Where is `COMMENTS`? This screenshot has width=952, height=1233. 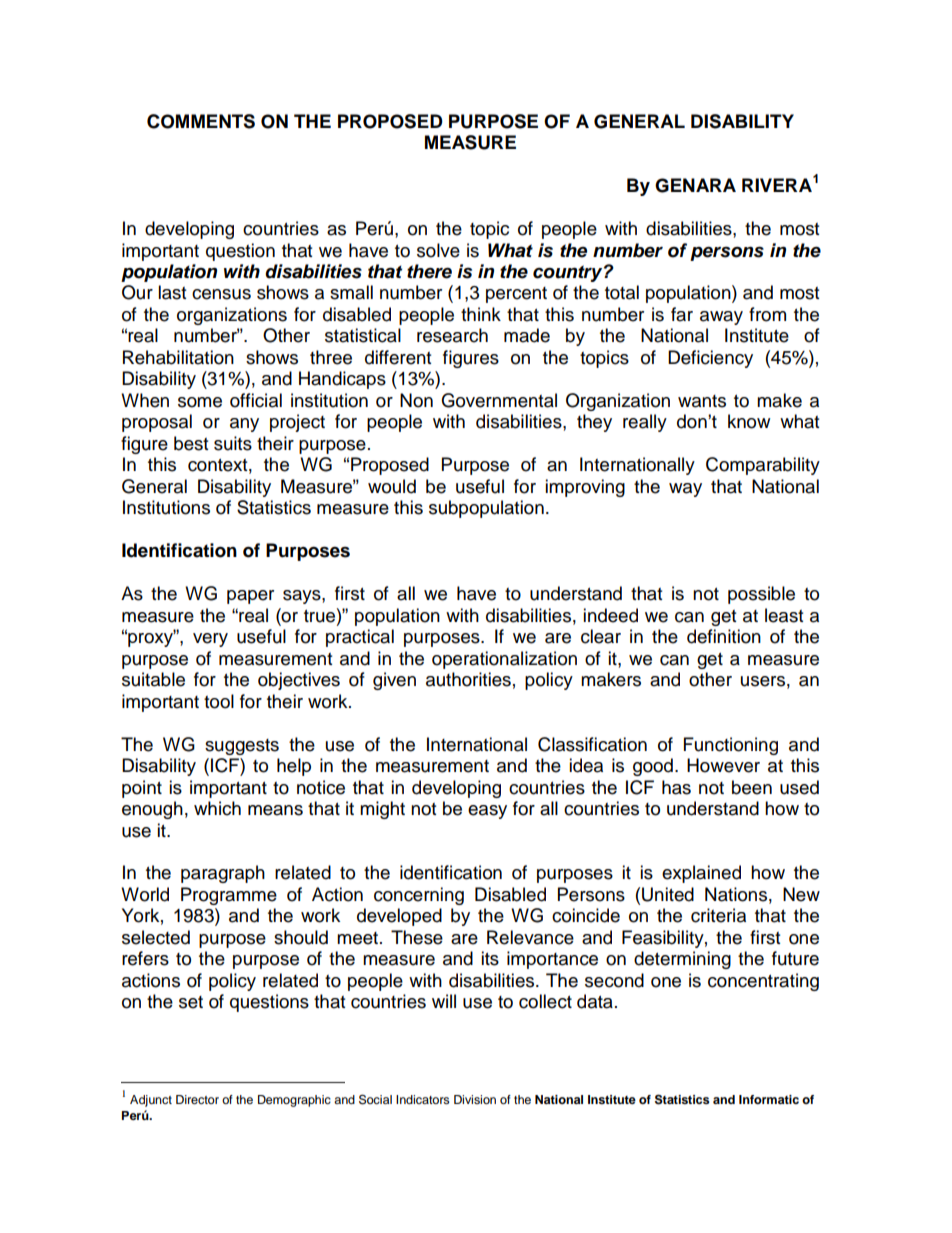
COMMENTS is located at coordinates (201, 121).
